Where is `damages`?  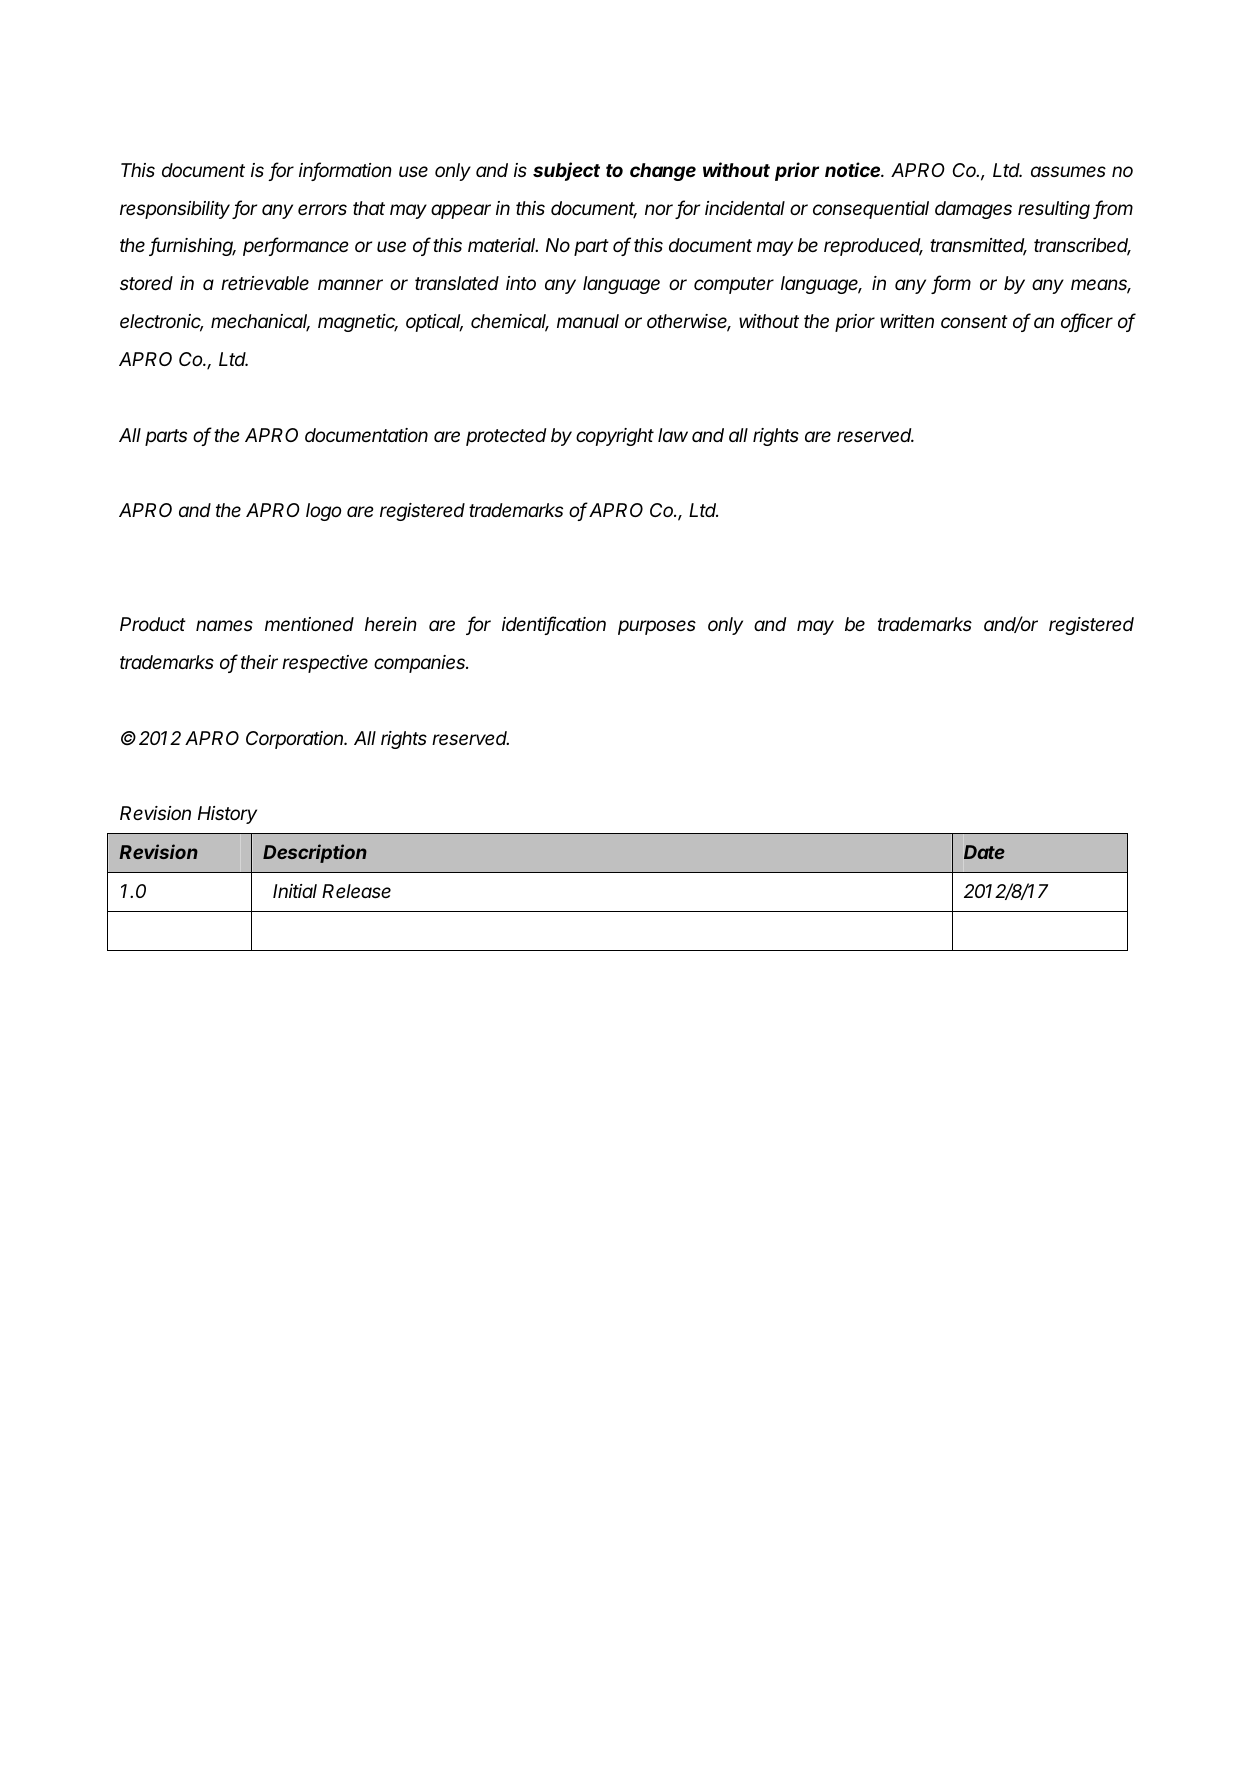 damages is located at coordinates (973, 210).
